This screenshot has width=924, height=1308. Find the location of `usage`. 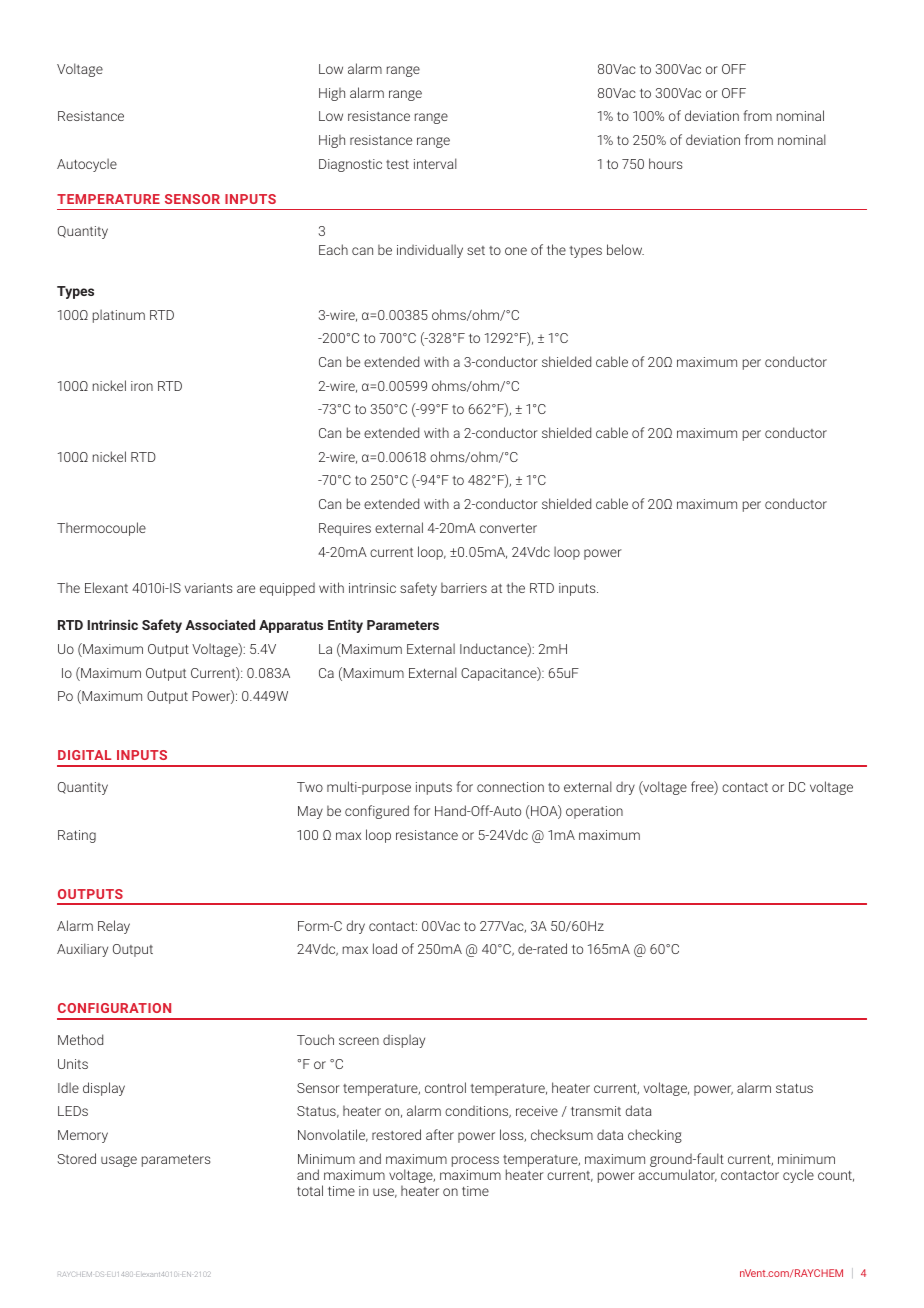

usage is located at coordinates (119, 1161).
